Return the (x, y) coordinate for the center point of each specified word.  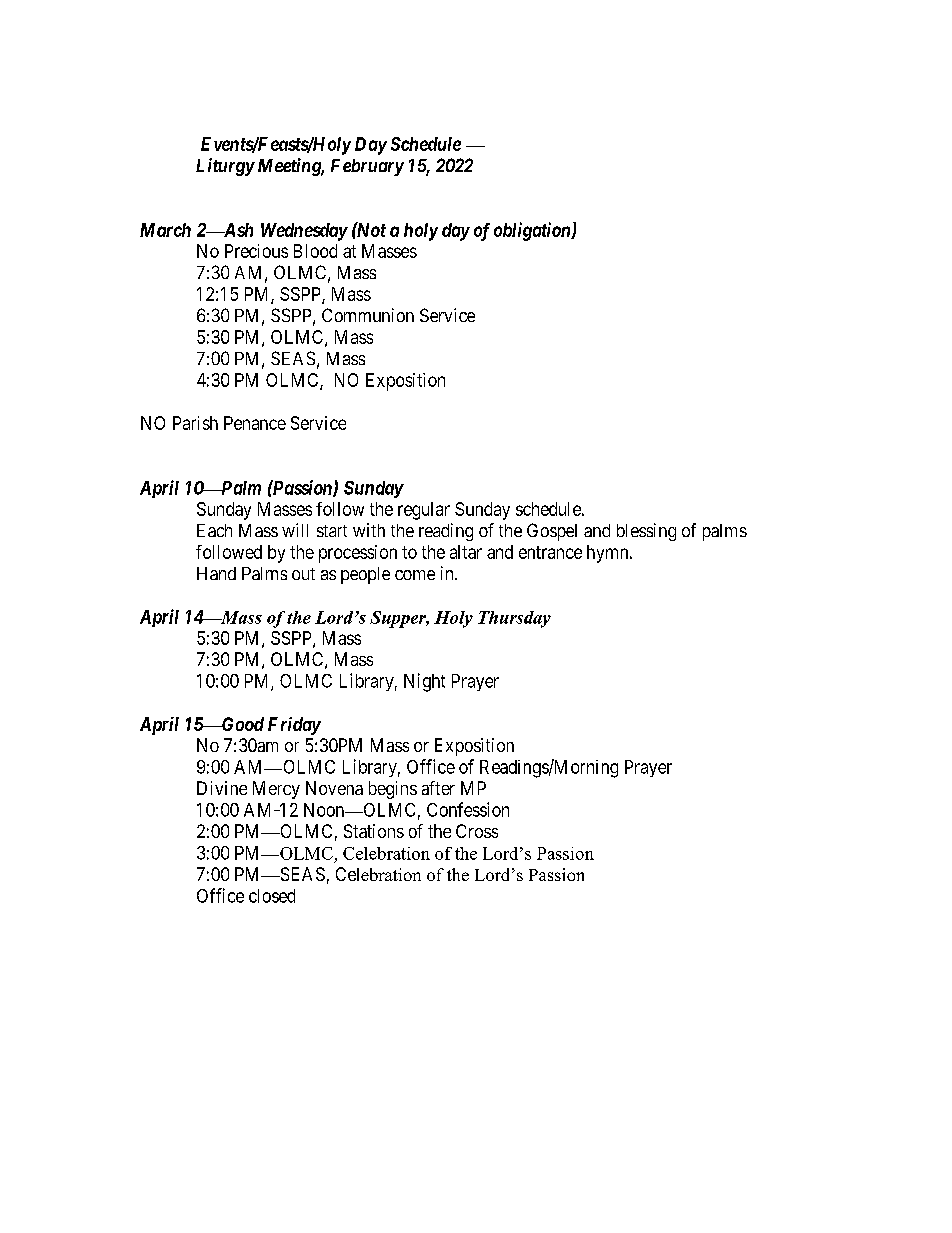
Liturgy (225, 167)
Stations (374, 831)
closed (272, 896)
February (367, 167)
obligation (533, 231)
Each (214, 530)
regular (424, 511)
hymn (609, 554)
